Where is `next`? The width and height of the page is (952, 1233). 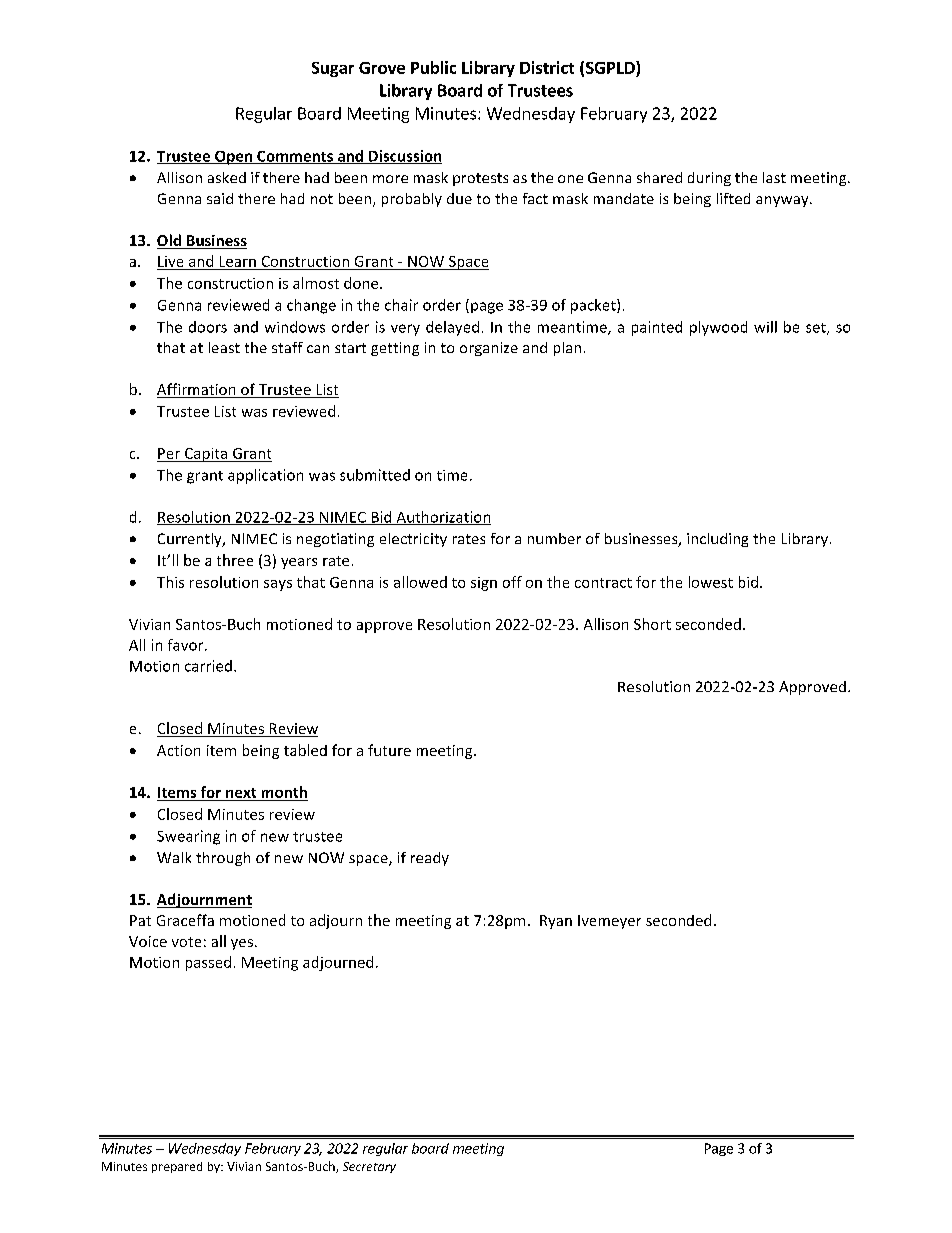 next is located at coordinates (241, 793).
